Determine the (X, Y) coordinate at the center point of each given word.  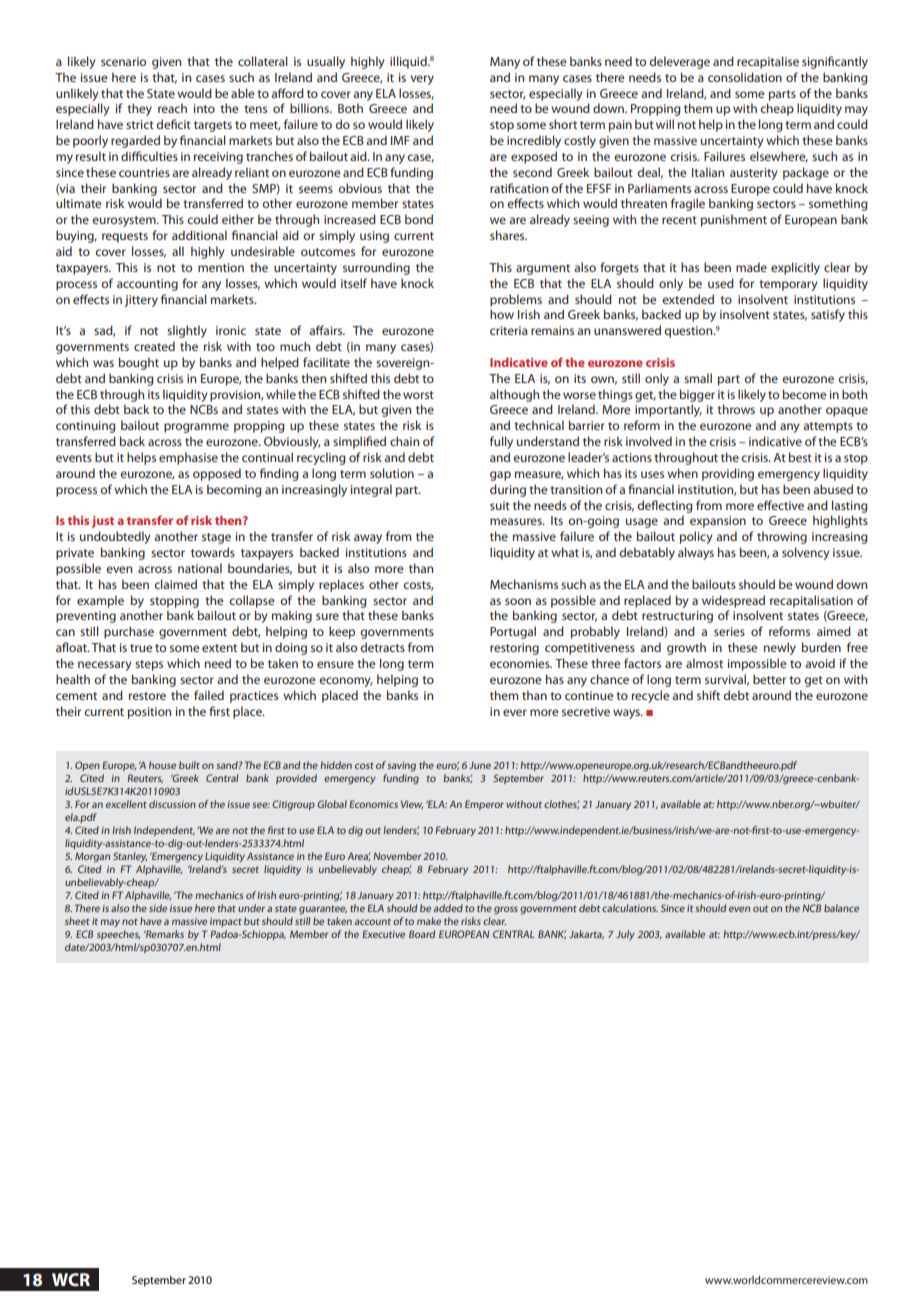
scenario (123, 61)
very (422, 80)
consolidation (745, 77)
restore (147, 696)
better (769, 679)
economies (521, 663)
